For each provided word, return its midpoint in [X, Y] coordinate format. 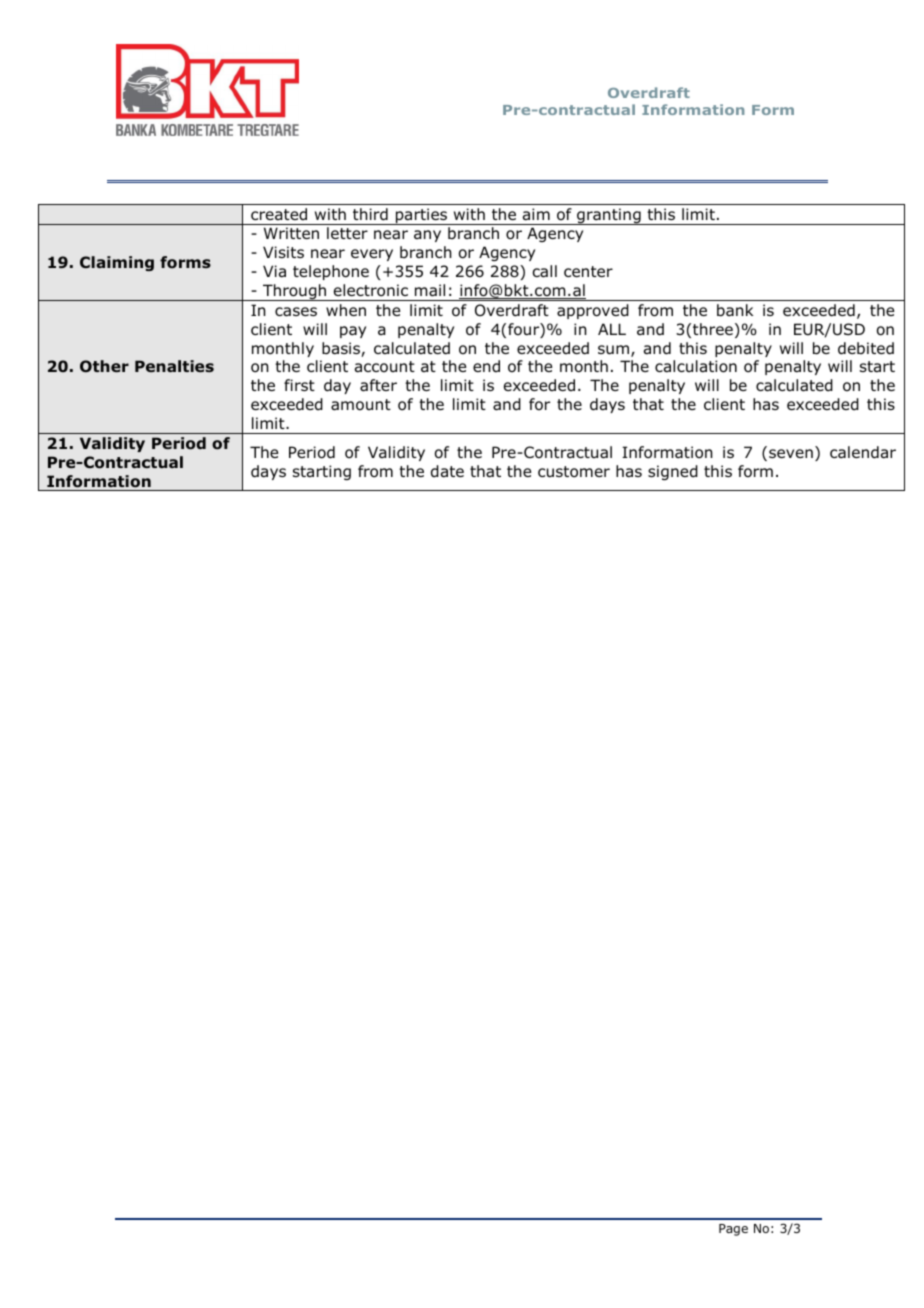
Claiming [117, 263]
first [299, 385]
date [447, 471]
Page [733, 1230]
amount [361, 405]
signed [673, 472]
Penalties [174, 366]
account [385, 367]
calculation [696, 366]
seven [791, 453]
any [427, 236]
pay [353, 332]
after [378, 385]
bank [735, 310]
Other [104, 366]
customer [574, 472]
